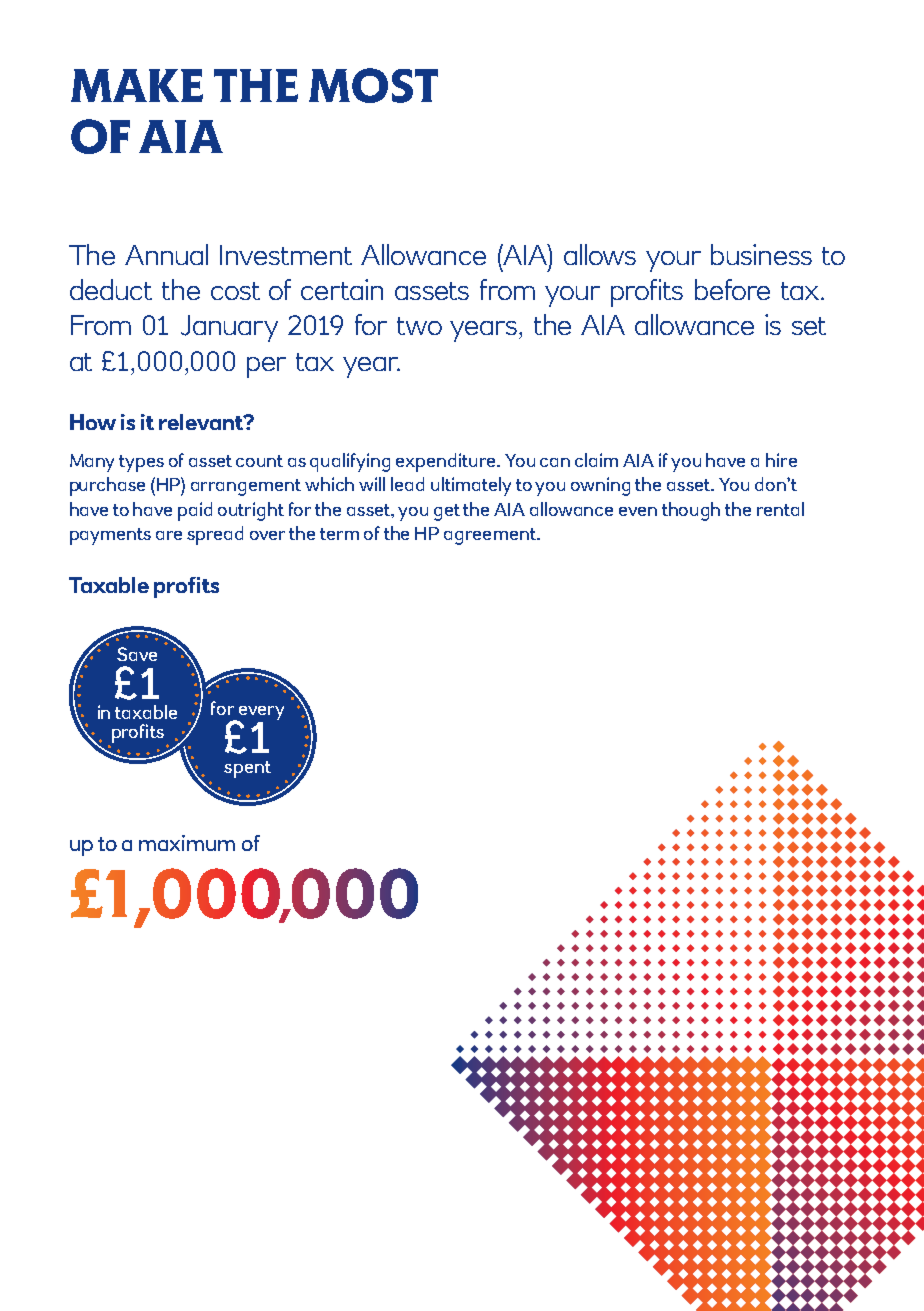 The image size is (924, 1311). I want to click on maximum, so click(187, 843).
